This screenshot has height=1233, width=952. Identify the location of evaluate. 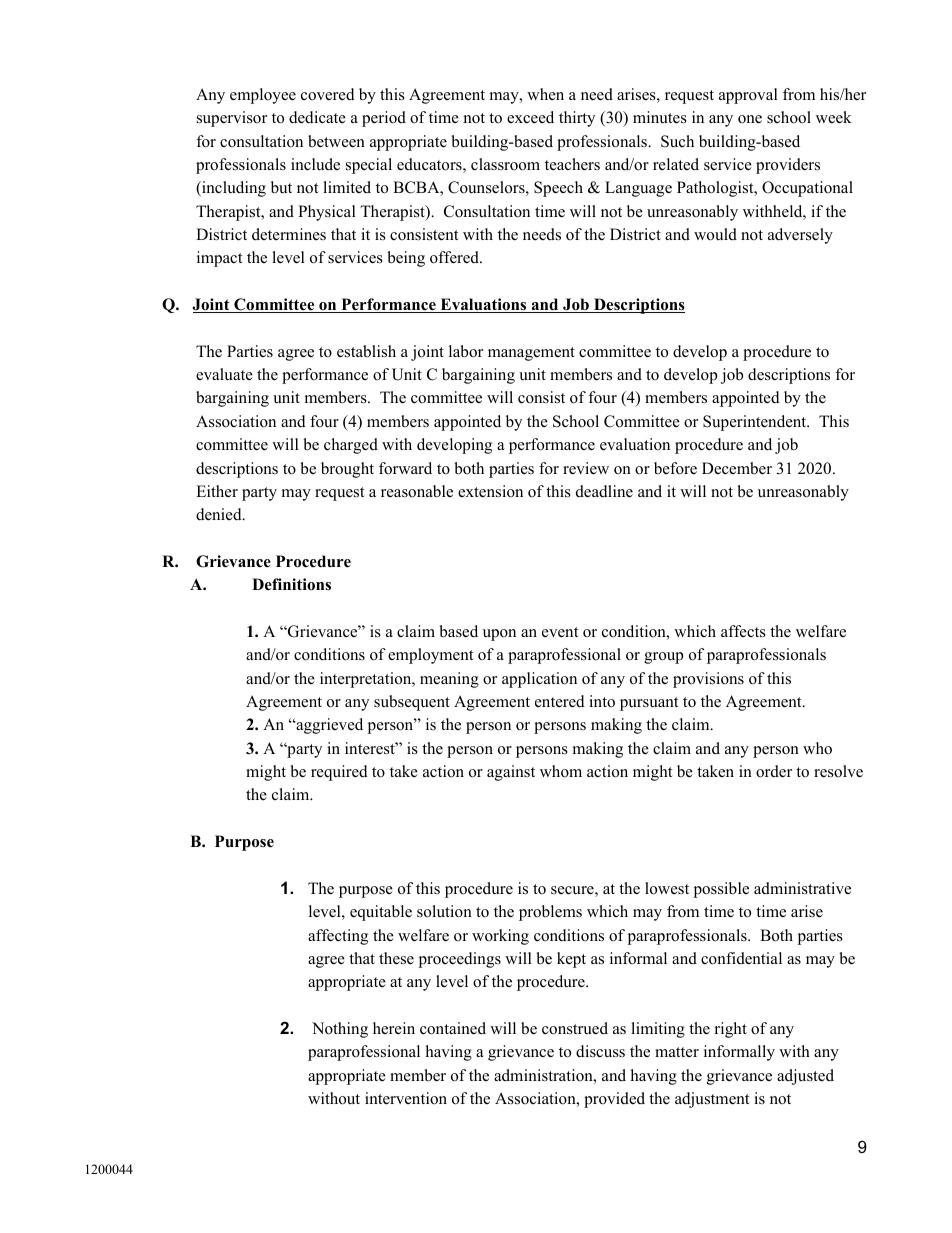
(224, 374).
